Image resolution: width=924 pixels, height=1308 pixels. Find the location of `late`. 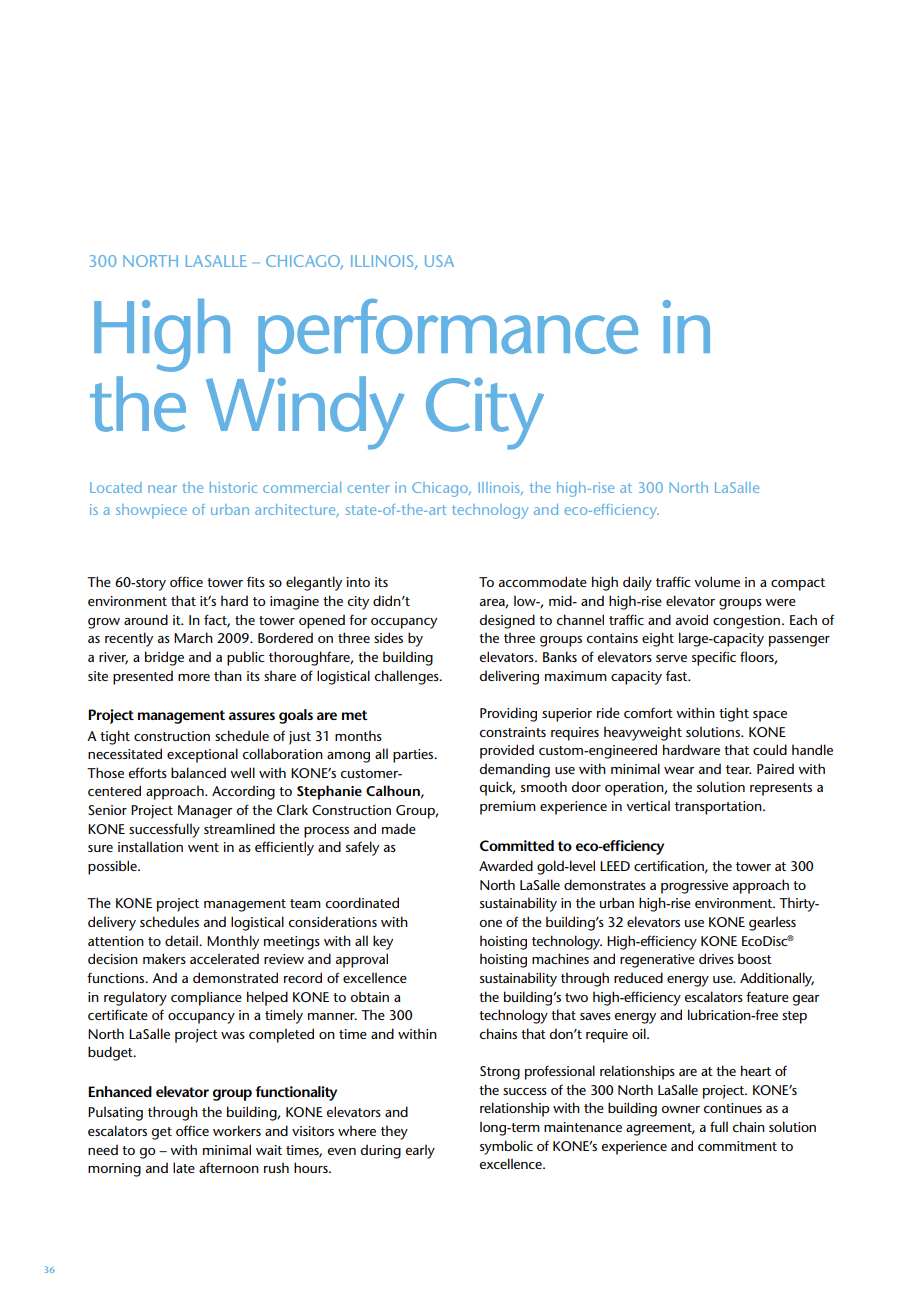

late is located at coordinates (184, 1167).
